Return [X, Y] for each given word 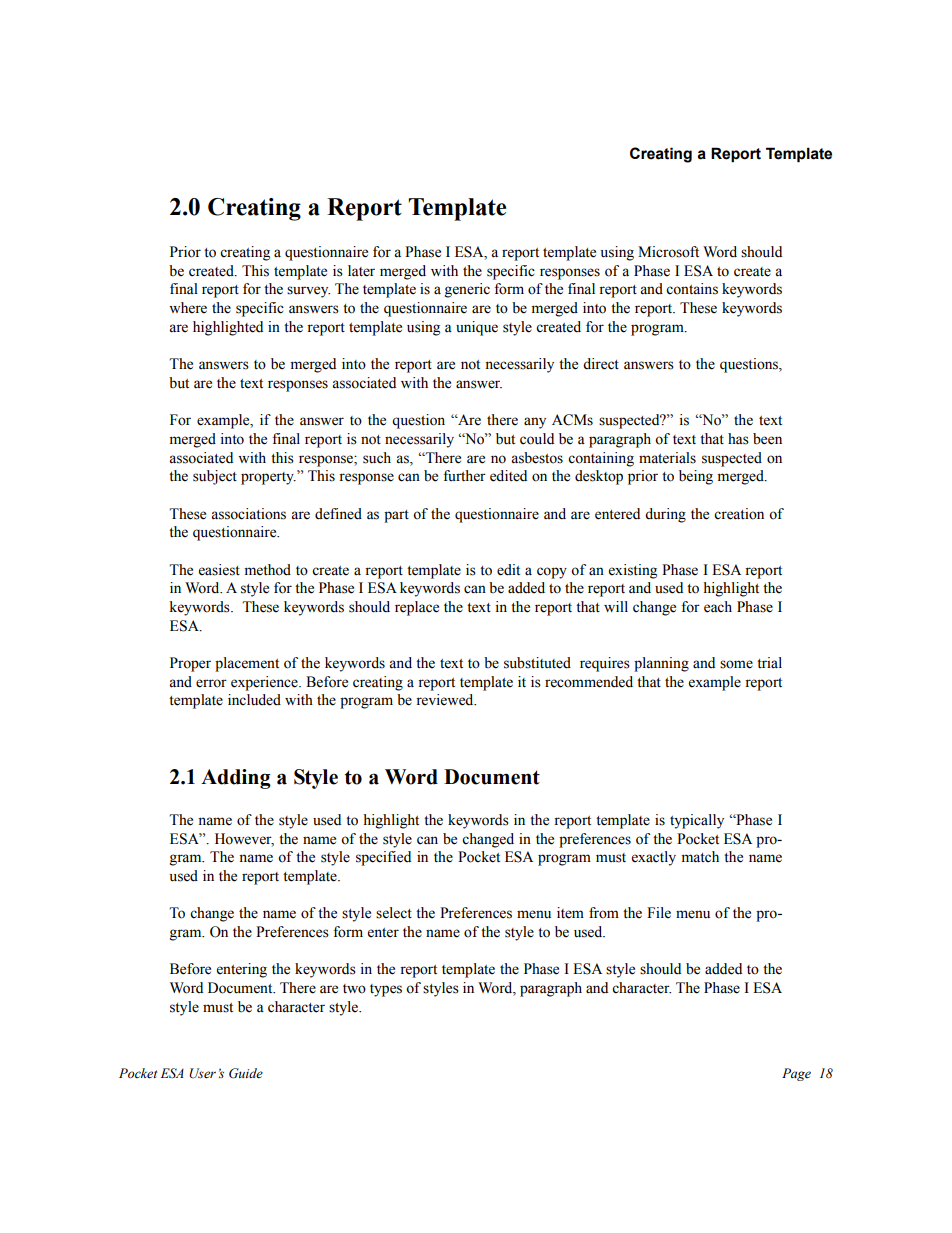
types [386, 990]
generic [467, 290]
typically [697, 821]
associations [248, 514]
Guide [246, 1073]
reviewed [446, 700]
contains [692, 289]
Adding [236, 779]
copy [552, 573]
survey [308, 292]
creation [739, 514]
